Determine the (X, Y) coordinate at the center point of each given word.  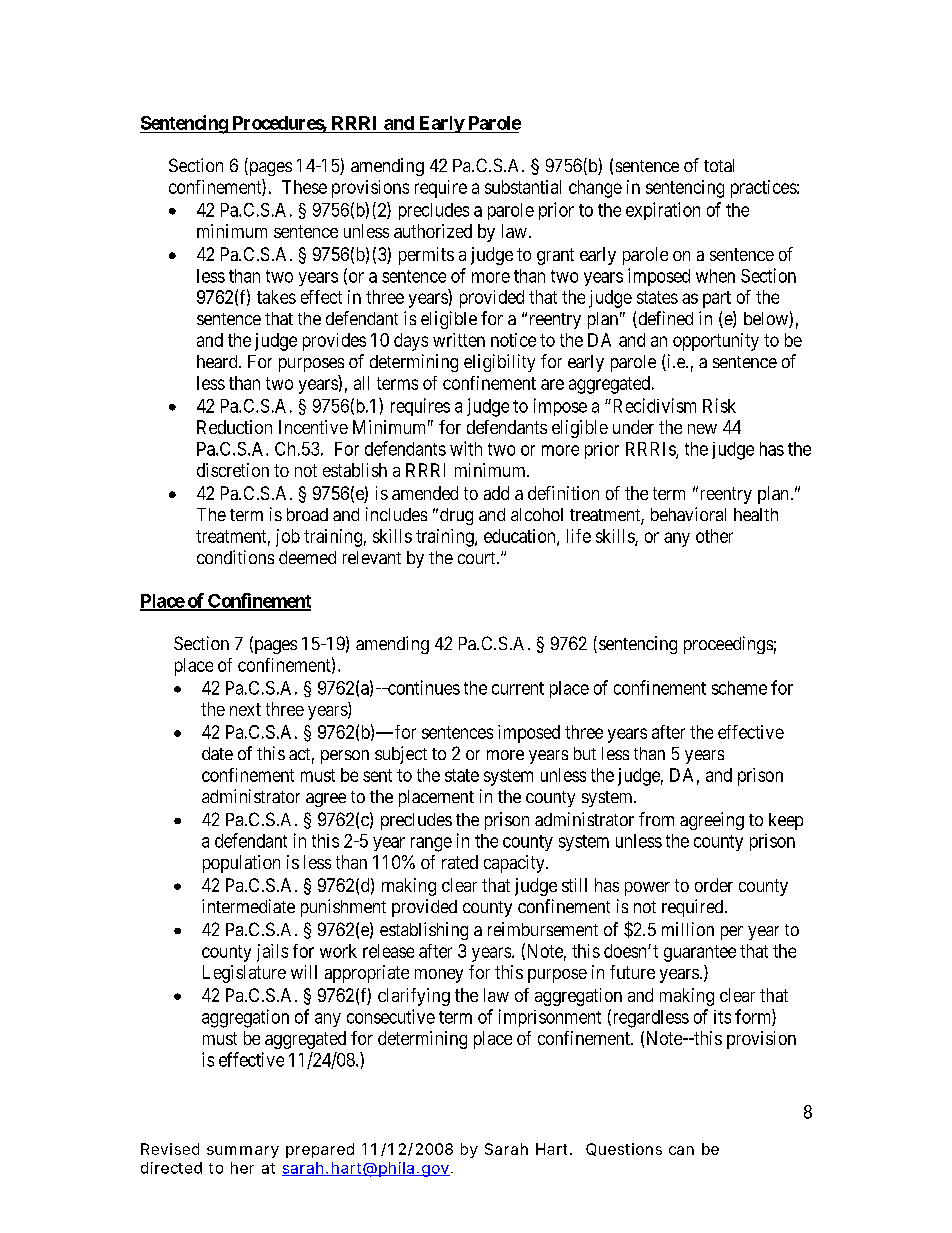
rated (460, 862)
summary (243, 1152)
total (719, 165)
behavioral (688, 514)
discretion (233, 470)
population (241, 864)
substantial (523, 187)
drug (456, 516)
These (304, 187)
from (656, 819)
